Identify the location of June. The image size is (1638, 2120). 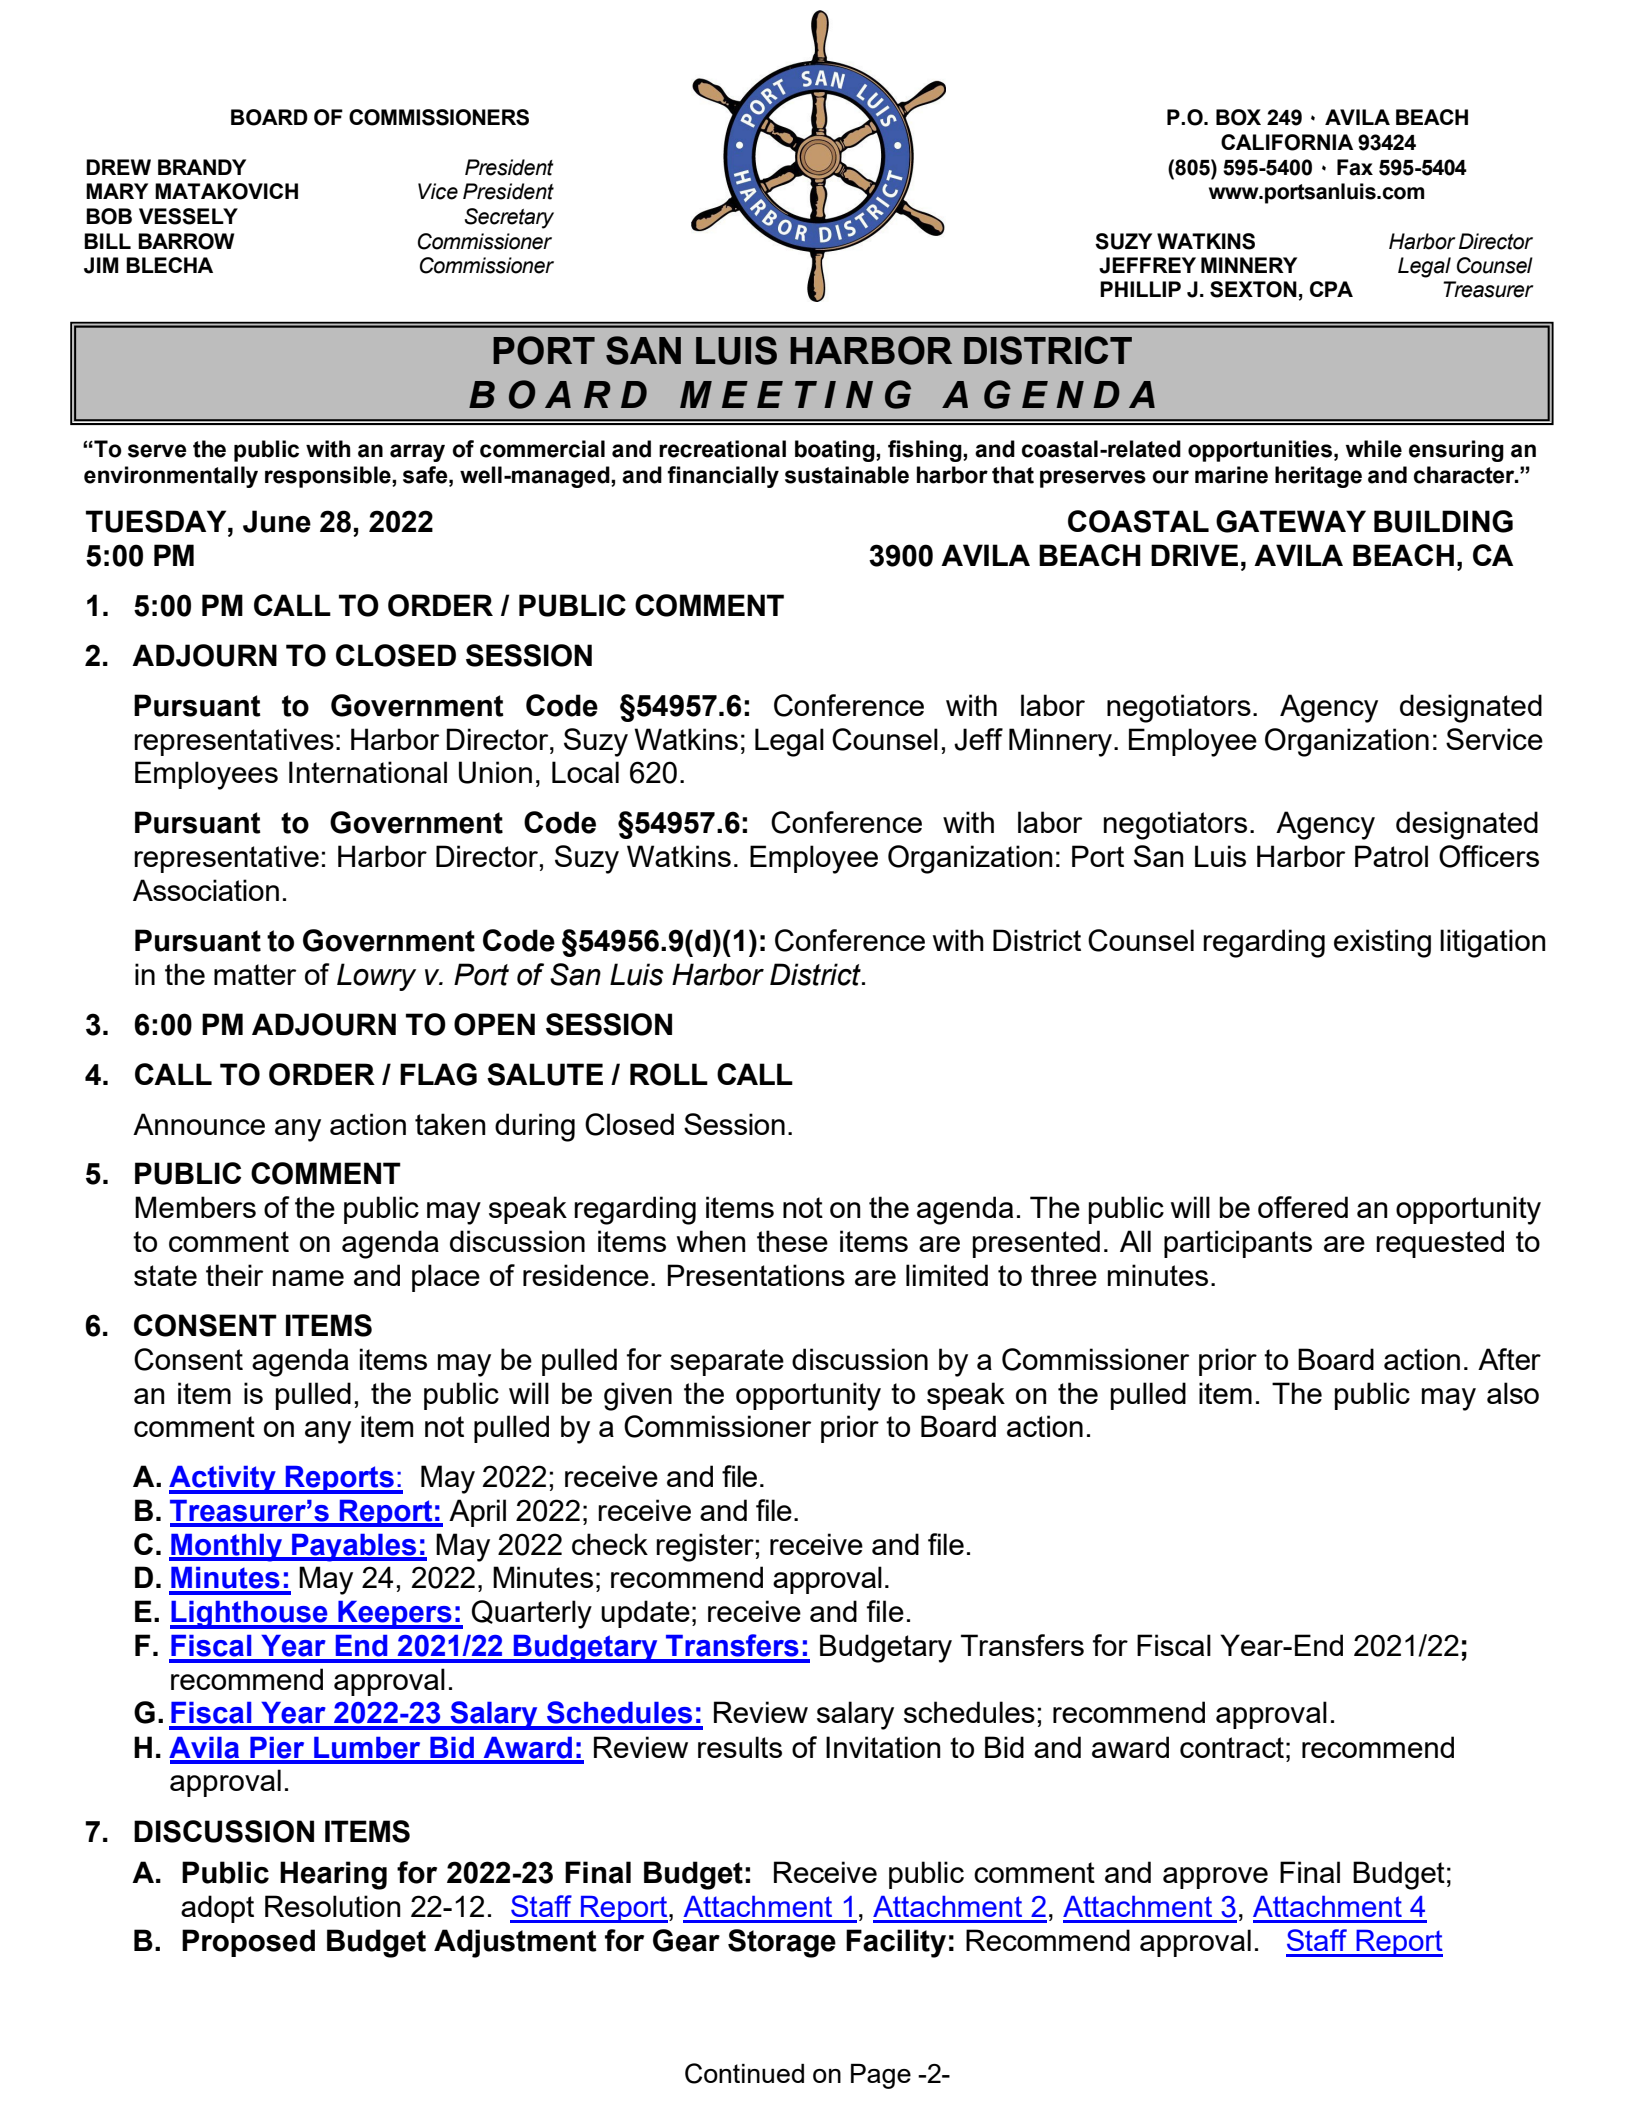
(277, 521).
